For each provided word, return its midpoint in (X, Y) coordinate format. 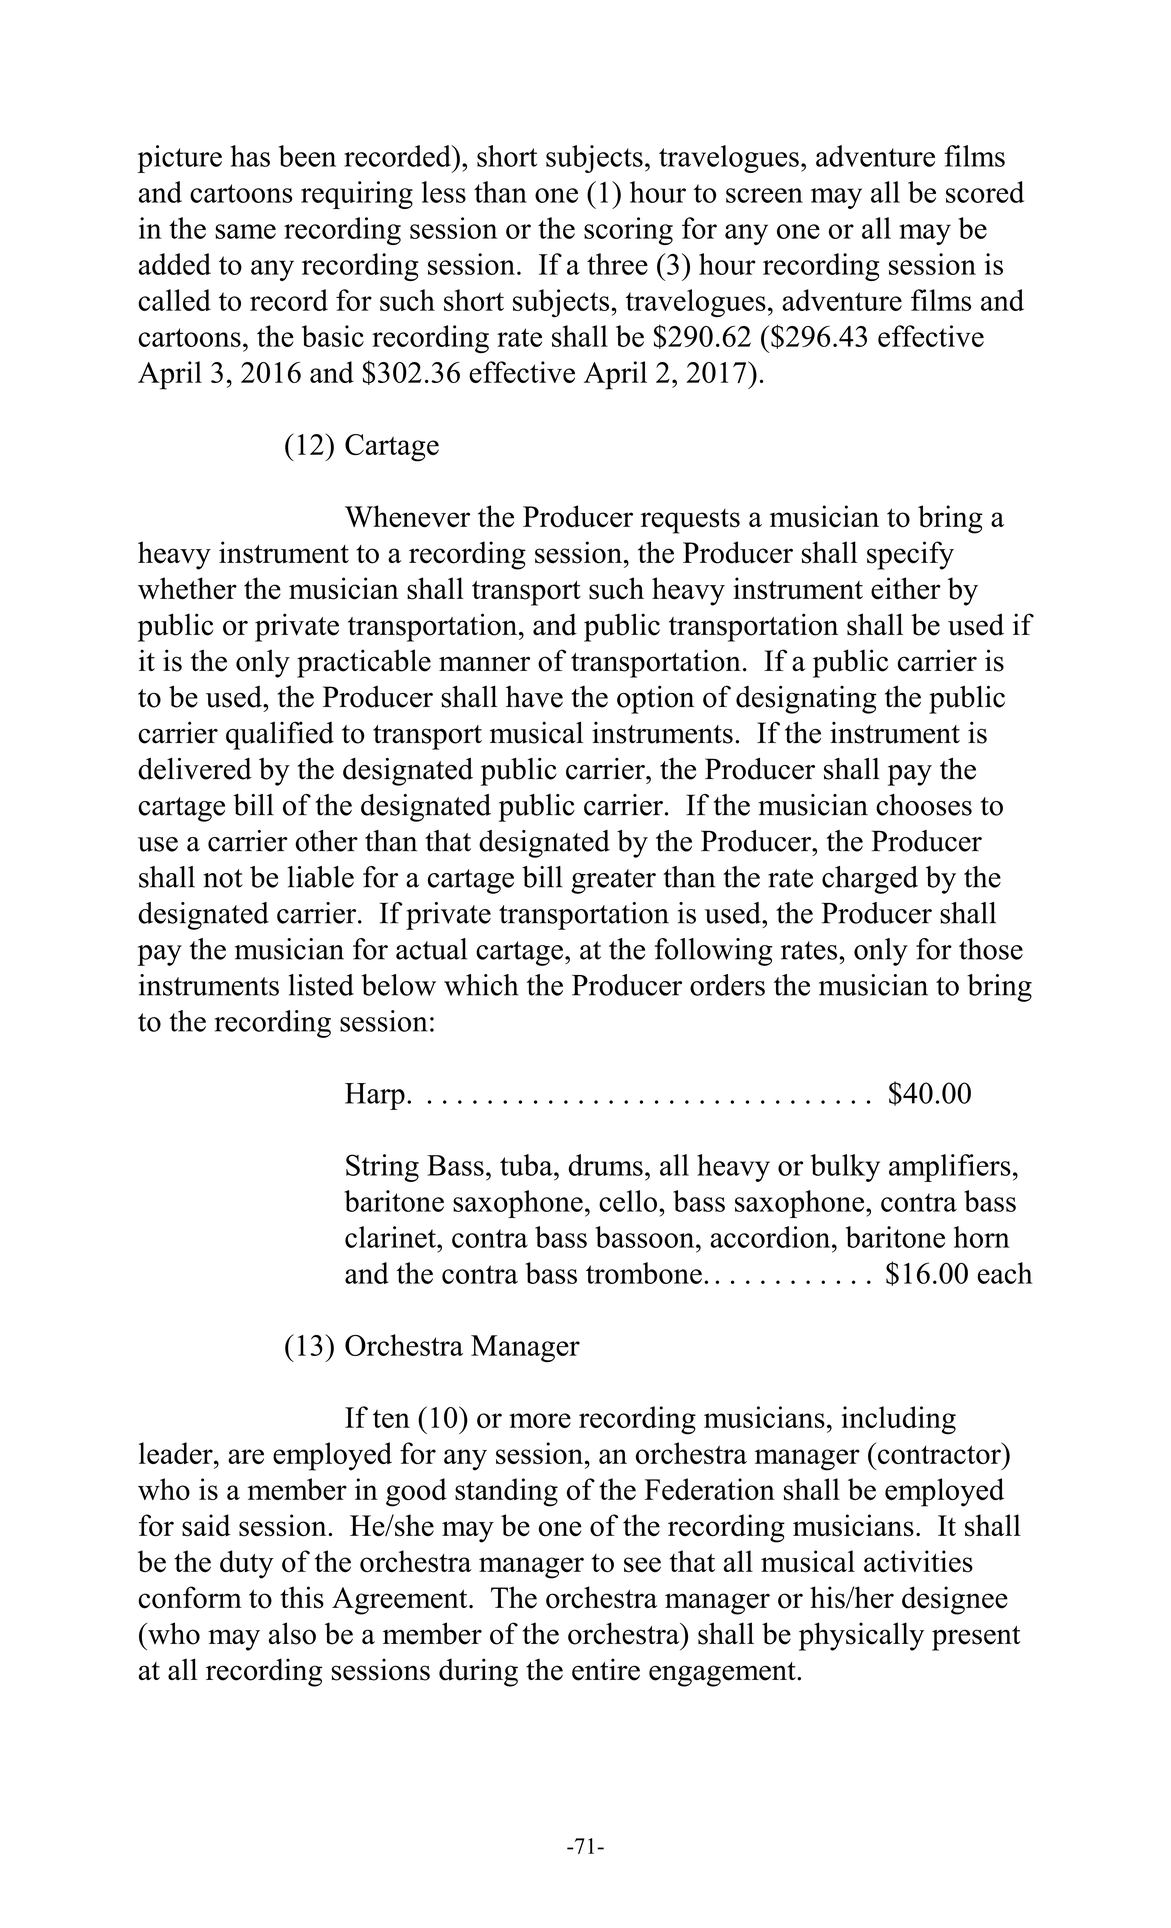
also (292, 1633)
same (245, 231)
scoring (628, 231)
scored (985, 192)
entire (606, 1669)
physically (861, 1636)
